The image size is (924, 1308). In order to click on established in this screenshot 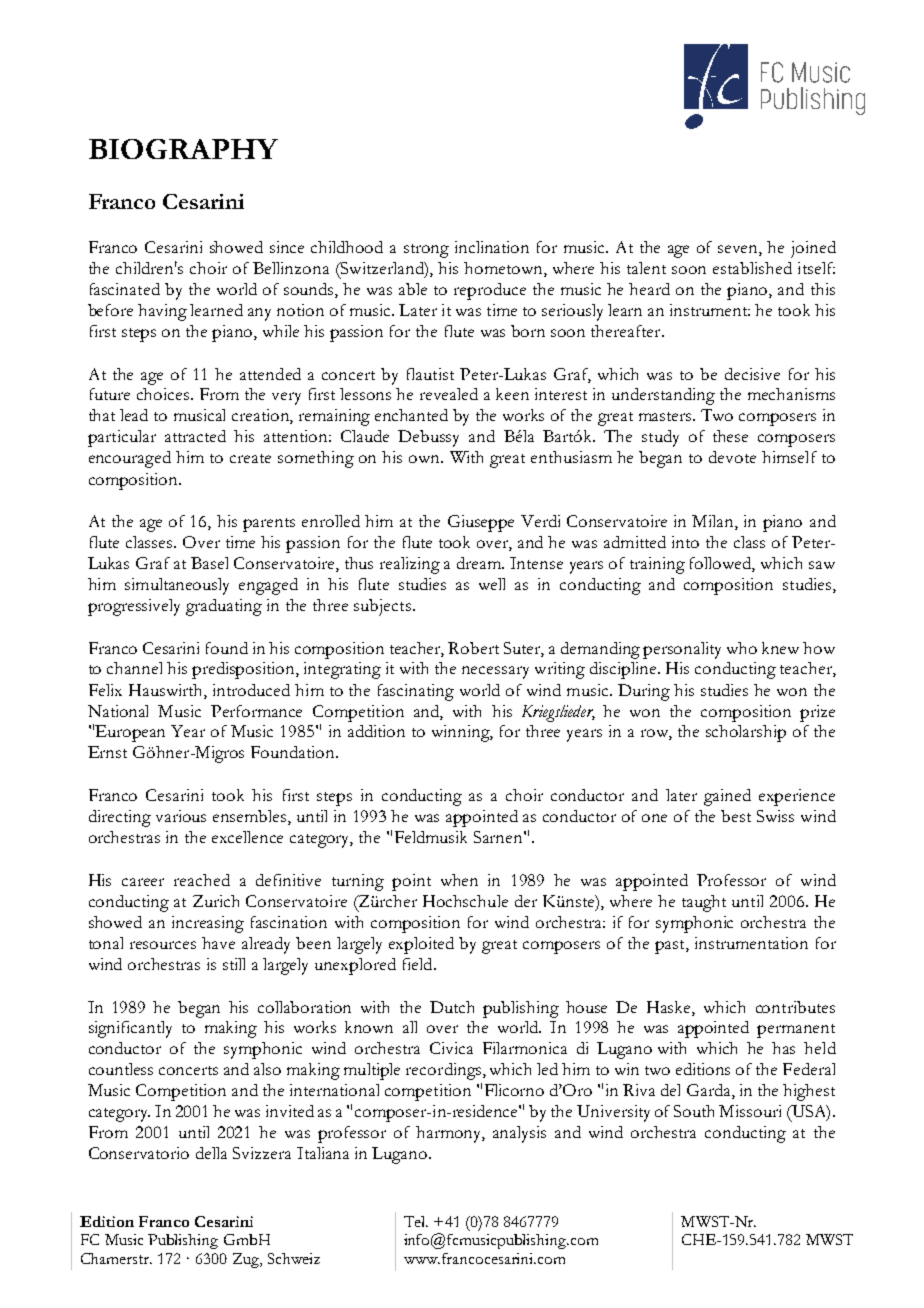, I will do `click(752, 268)`.
